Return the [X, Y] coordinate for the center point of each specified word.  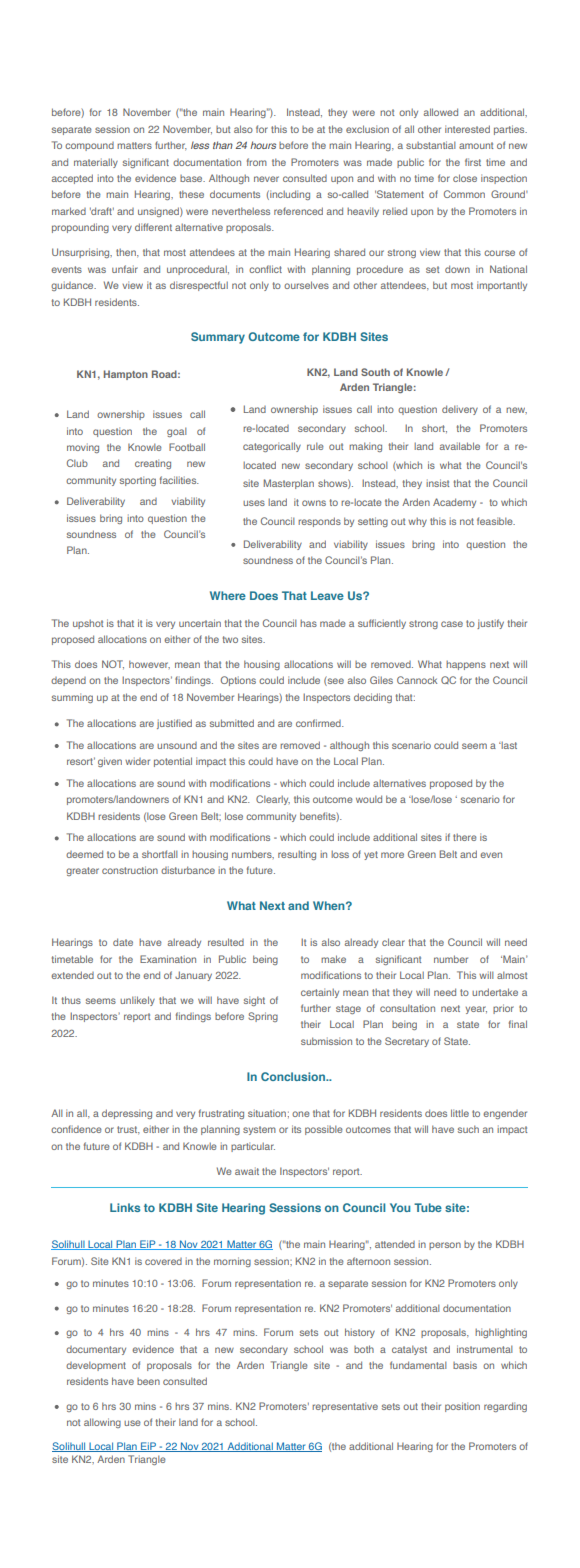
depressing [127, 1114]
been [148, 1381]
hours [263, 145]
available [460, 446]
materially [96, 163]
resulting [297, 855]
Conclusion [294, 1076]
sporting [138, 481]
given [110, 762]
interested [467, 129]
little [460, 1113]
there [465, 837]
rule [315, 446]
